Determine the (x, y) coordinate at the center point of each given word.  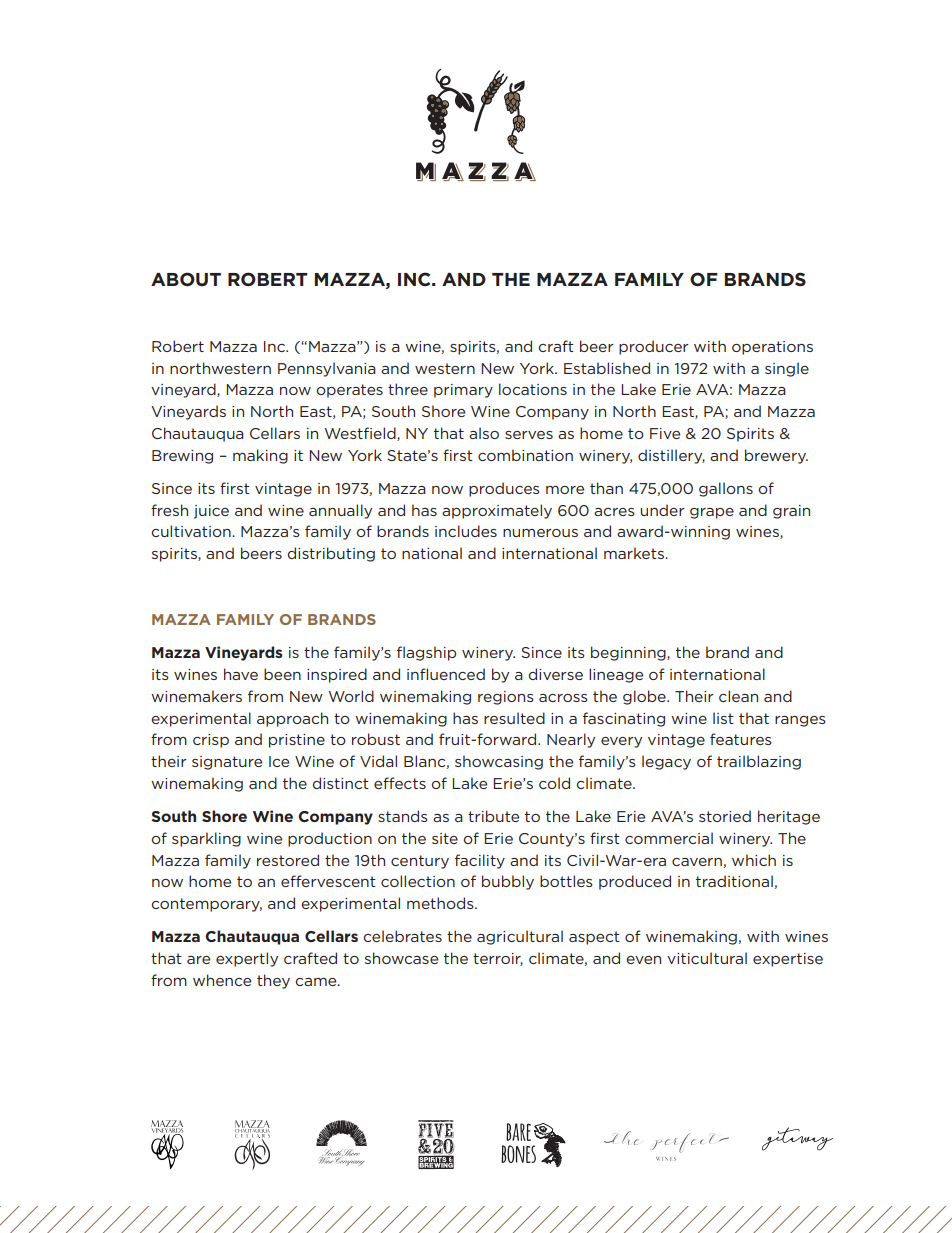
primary (463, 391)
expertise (788, 960)
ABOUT (186, 279)
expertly (247, 959)
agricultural (520, 937)
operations (772, 348)
